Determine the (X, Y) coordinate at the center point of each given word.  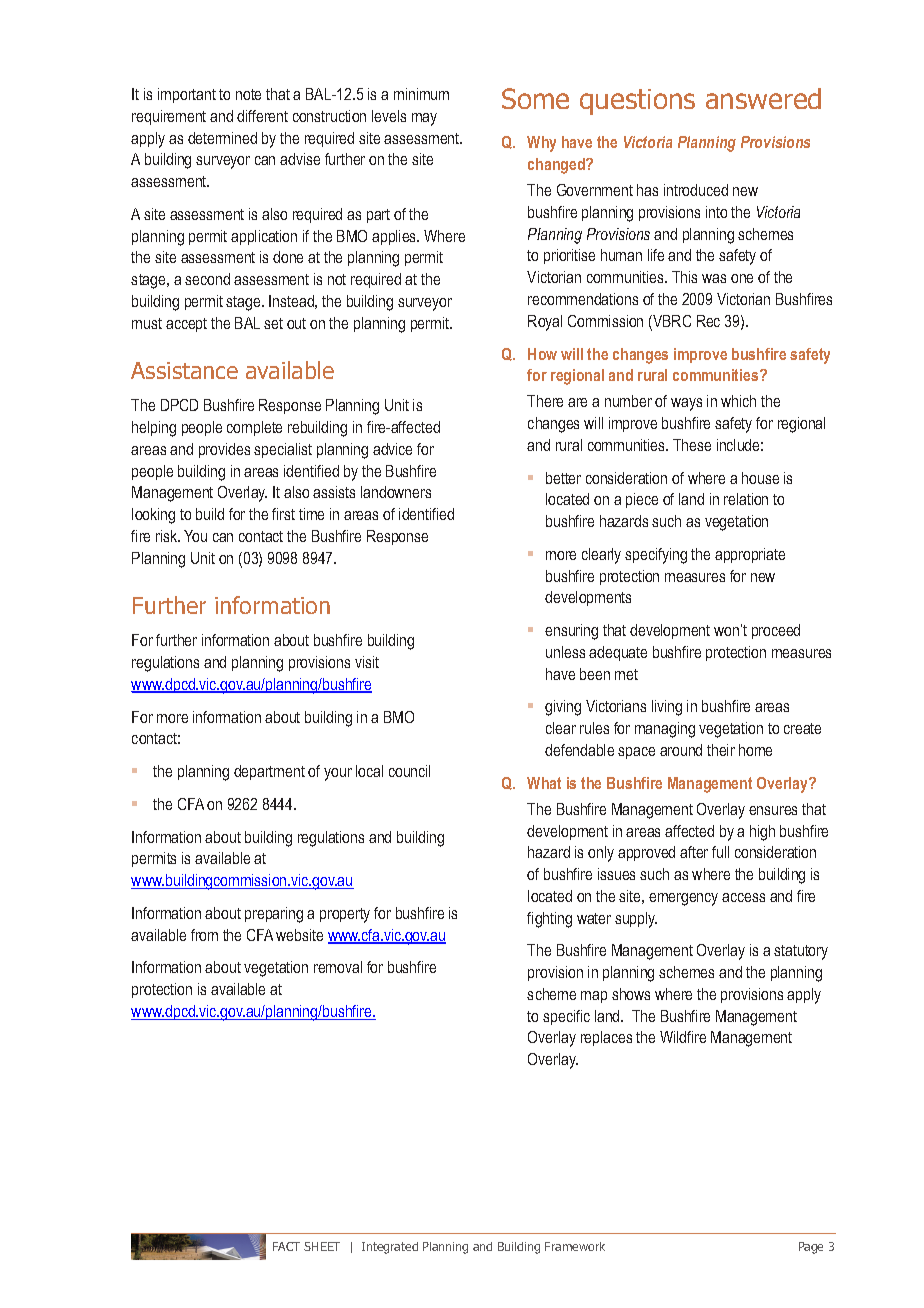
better (563, 478)
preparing (274, 915)
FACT (286, 1246)
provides (224, 450)
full (720, 852)
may (424, 119)
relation (746, 499)
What (544, 783)
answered (763, 98)
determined (222, 138)
